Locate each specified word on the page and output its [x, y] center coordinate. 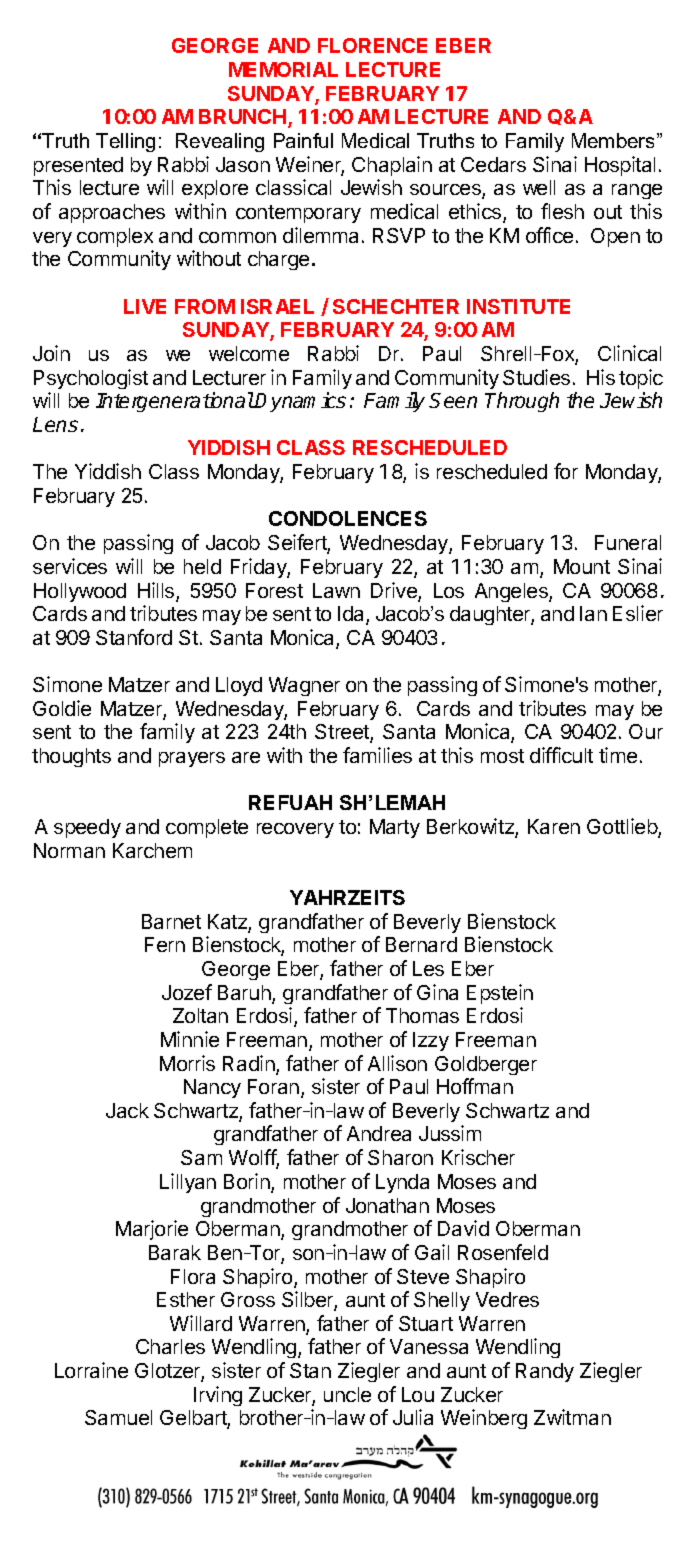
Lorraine [91, 1370]
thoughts [71, 757]
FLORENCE [372, 45]
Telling [125, 142]
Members [615, 140]
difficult [561, 755]
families [377, 755]
